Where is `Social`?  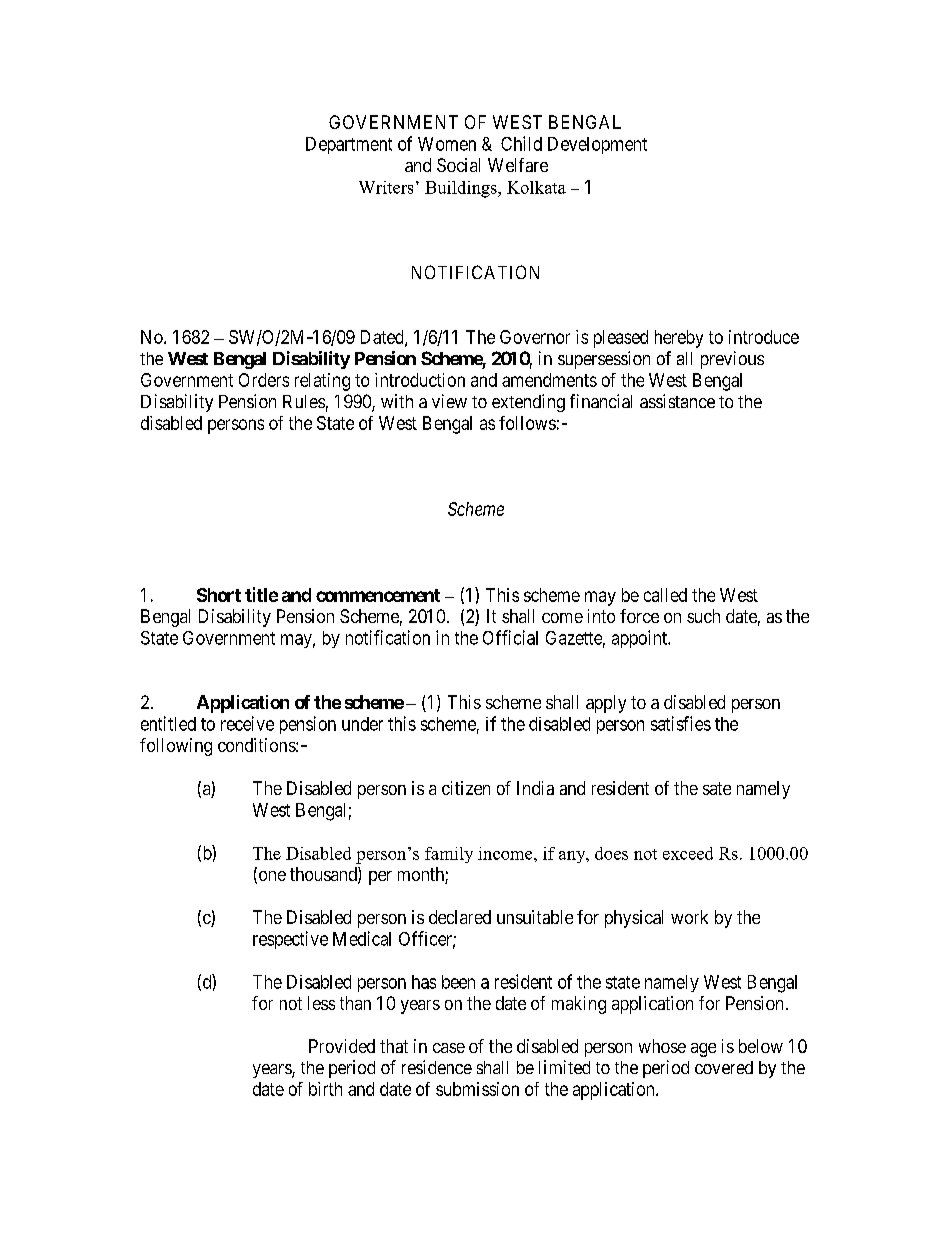
Social is located at coordinates (458, 165).
